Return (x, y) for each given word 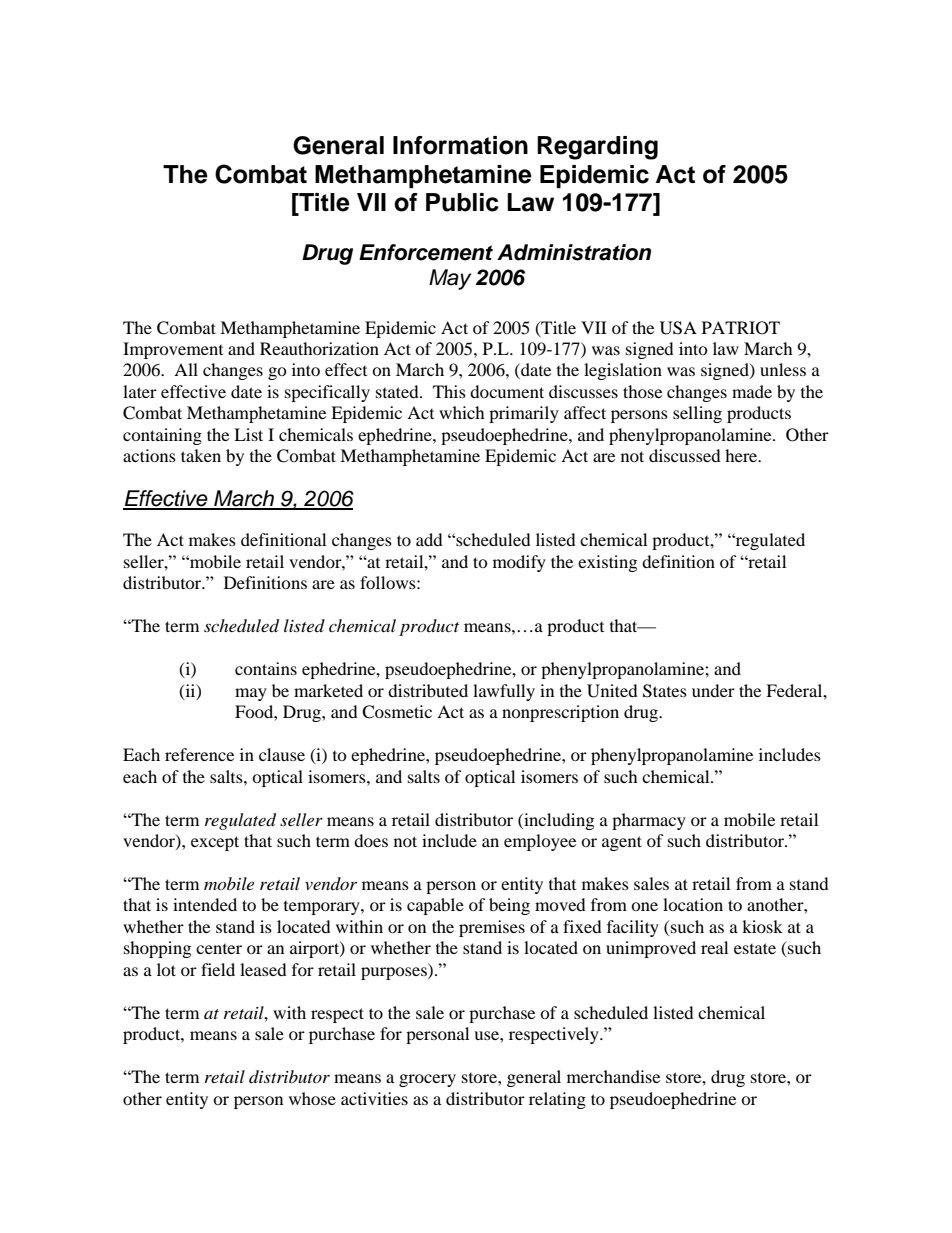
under (713, 690)
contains (266, 668)
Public (462, 202)
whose (312, 1098)
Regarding (597, 148)
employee (540, 842)
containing (162, 436)
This (449, 391)
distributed (428, 690)
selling (697, 414)
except (215, 843)
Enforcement (426, 252)
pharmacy (649, 821)
